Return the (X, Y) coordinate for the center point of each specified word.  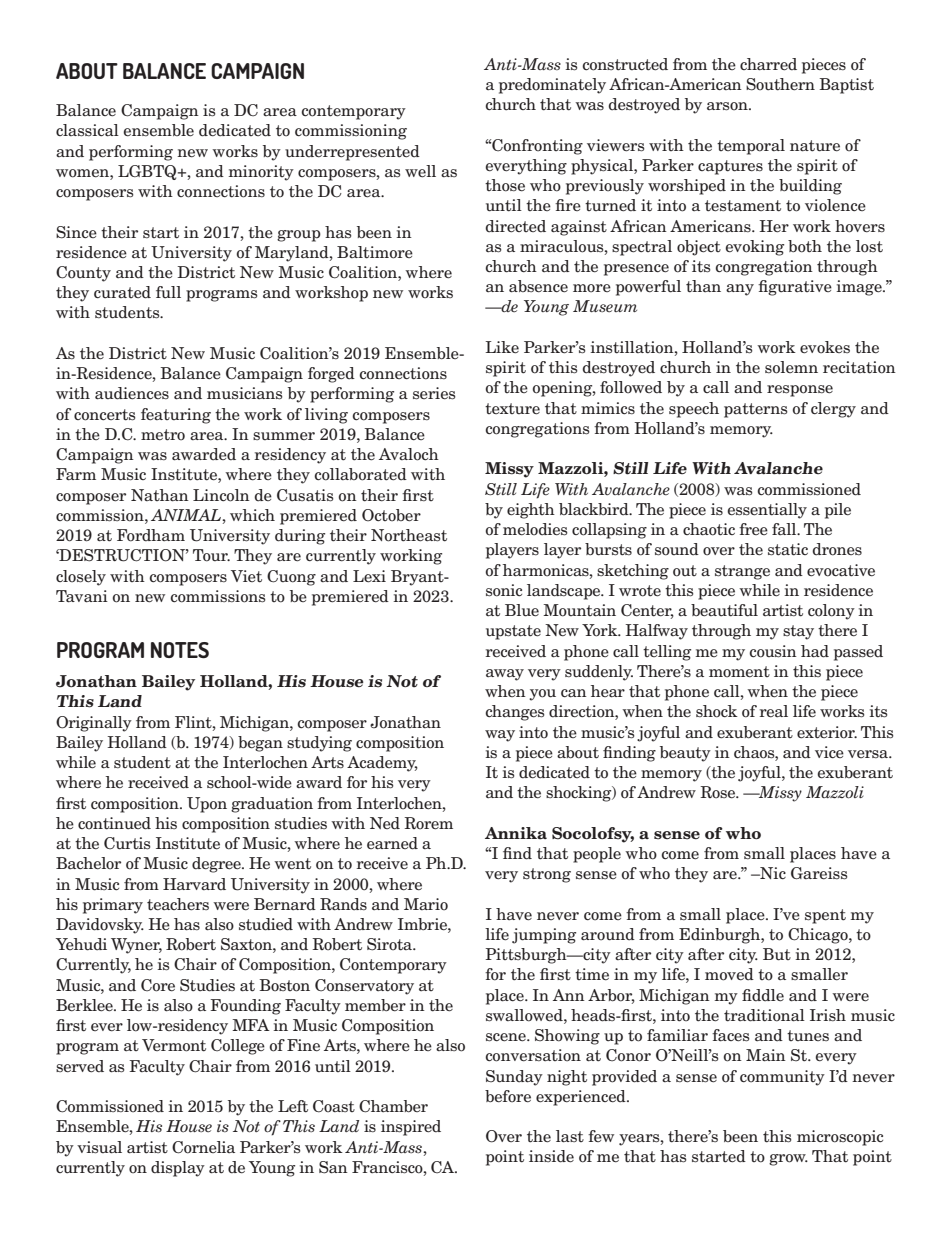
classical (87, 130)
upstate (513, 632)
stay (798, 632)
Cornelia (203, 1147)
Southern (780, 84)
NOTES (180, 650)
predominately (552, 86)
